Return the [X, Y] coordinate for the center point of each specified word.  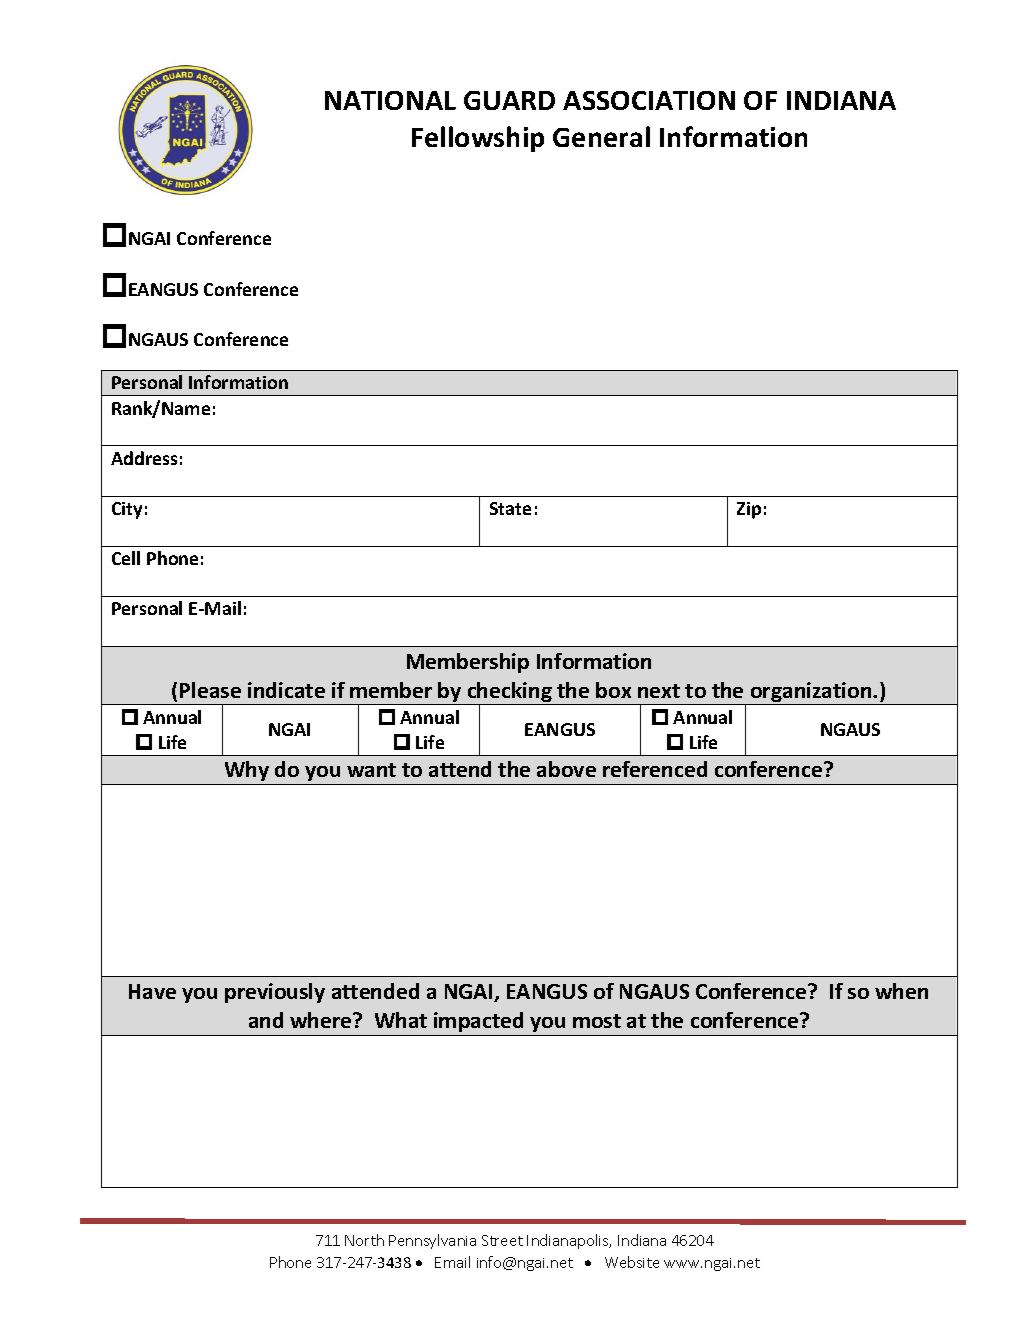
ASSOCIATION [649, 100]
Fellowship [478, 139]
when [901, 991]
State [510, 508]
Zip [749, 510]
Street [502, 1240]
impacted [478, 1022]
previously [275, 993]
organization [811, 693]
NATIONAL [390, 100]
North [364, 1240]
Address [144, 458]
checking [509, 693]
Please [210, 690]
